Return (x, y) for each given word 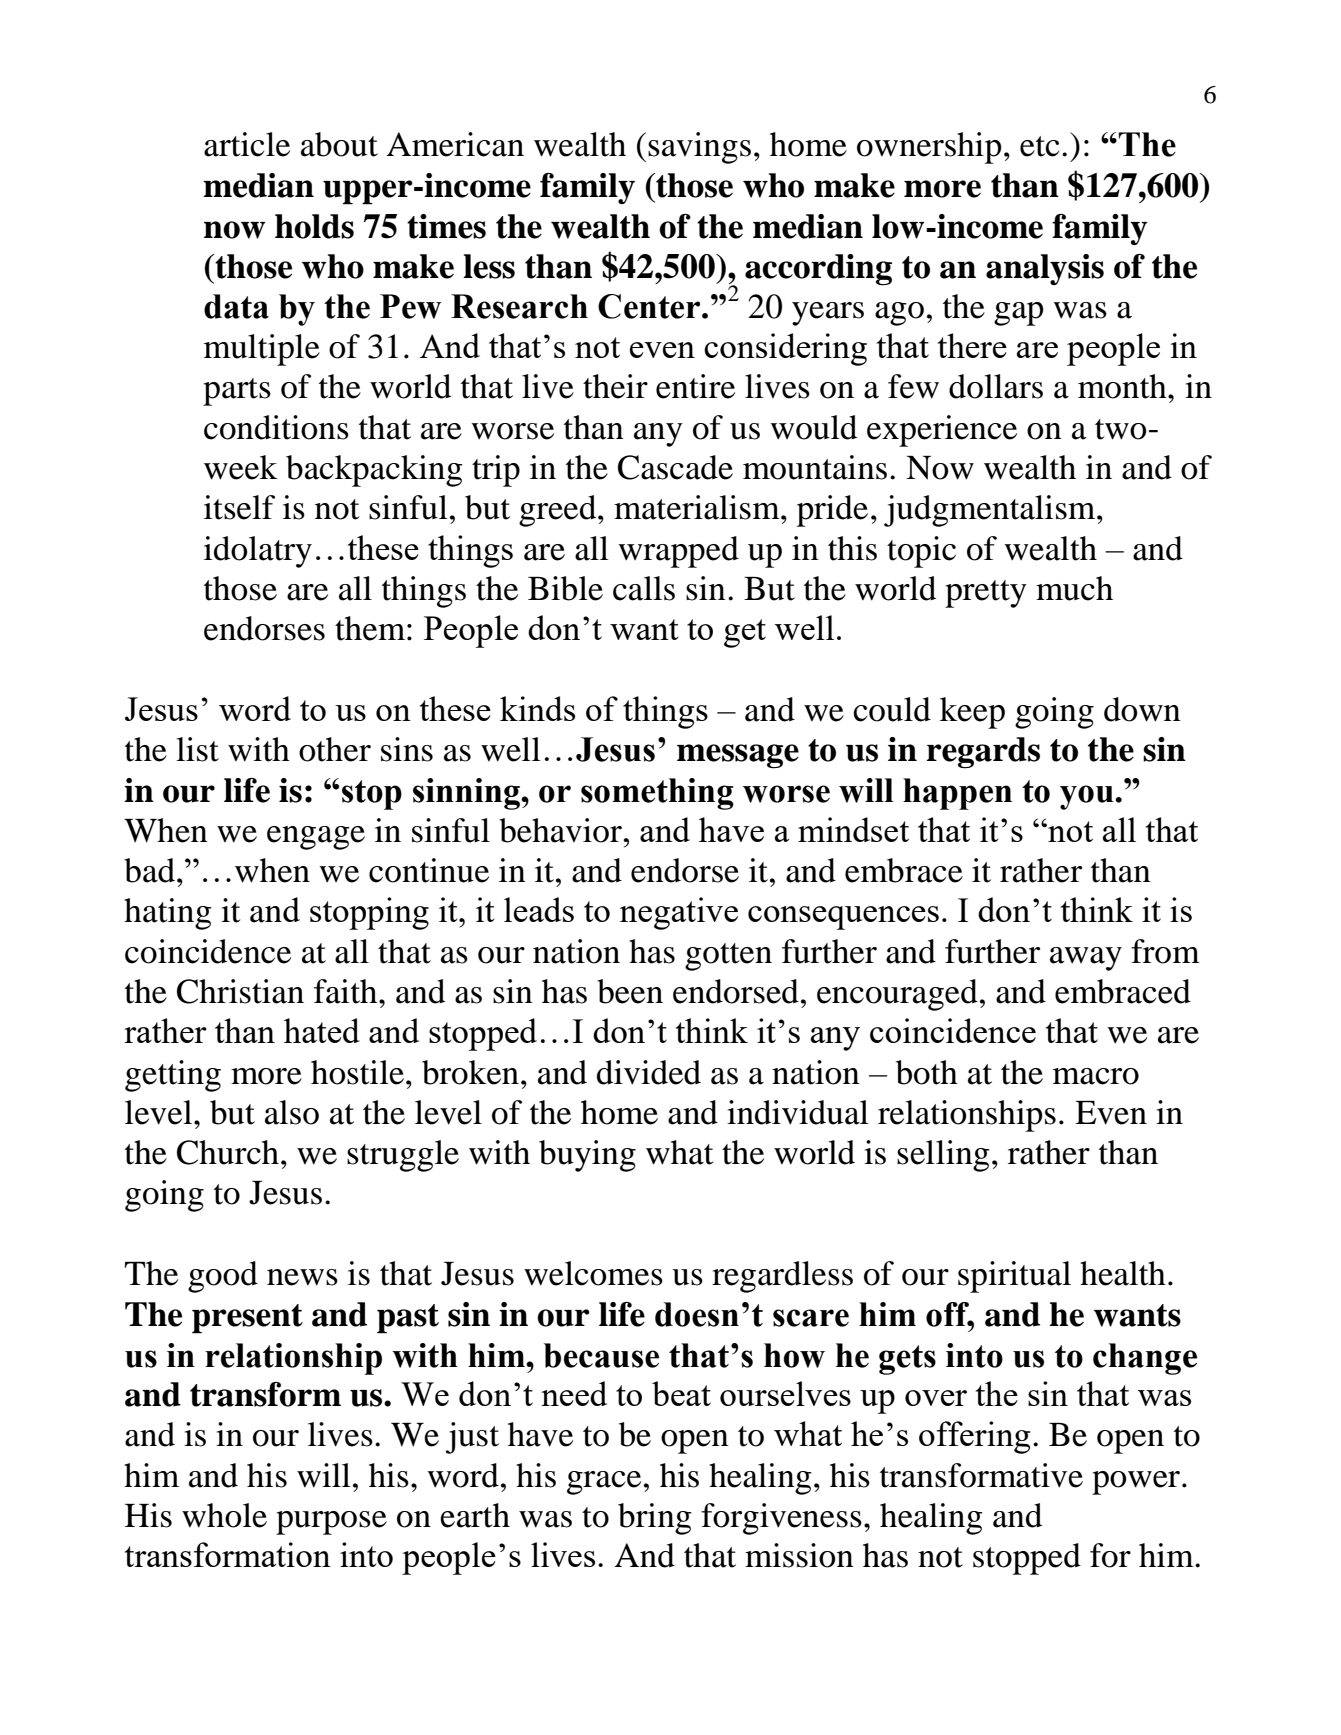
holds (314, 226)
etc (1039, 146)
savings (699, 148)
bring (655, 1519)
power (1136, 1483)
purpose (331, 1523)
